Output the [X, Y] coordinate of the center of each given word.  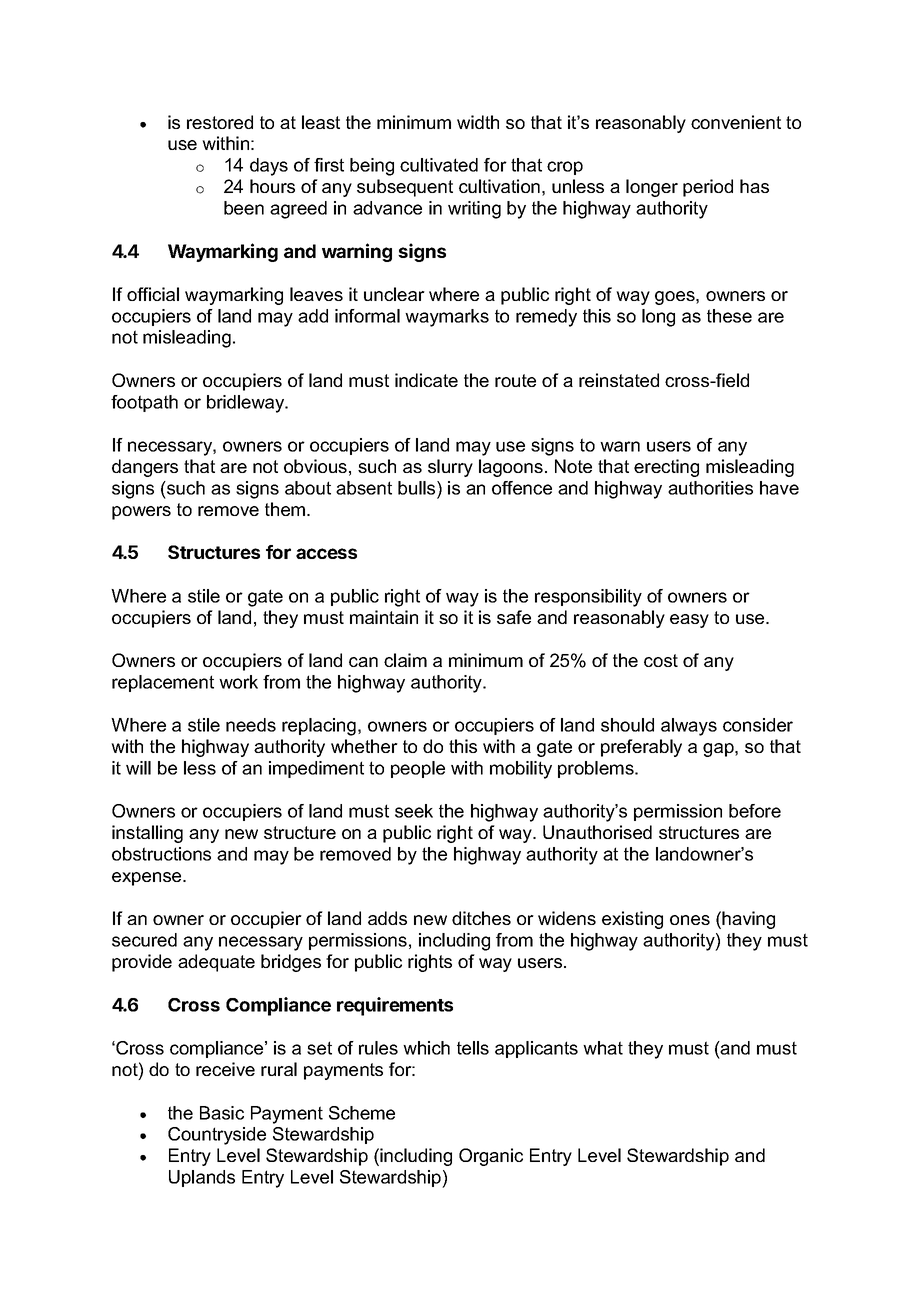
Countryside [217, 1136]
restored [220, 122]
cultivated [439, 165]
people [418, 769]
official [153, 294]
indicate [426, 380]
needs [251, 725]
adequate [216, 963]
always [689, 727]
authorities [710, 488]
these [729, 316]
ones [690, 920]
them [286, 509]
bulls [418, 489]
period [708, 188]
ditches [481, 918]
